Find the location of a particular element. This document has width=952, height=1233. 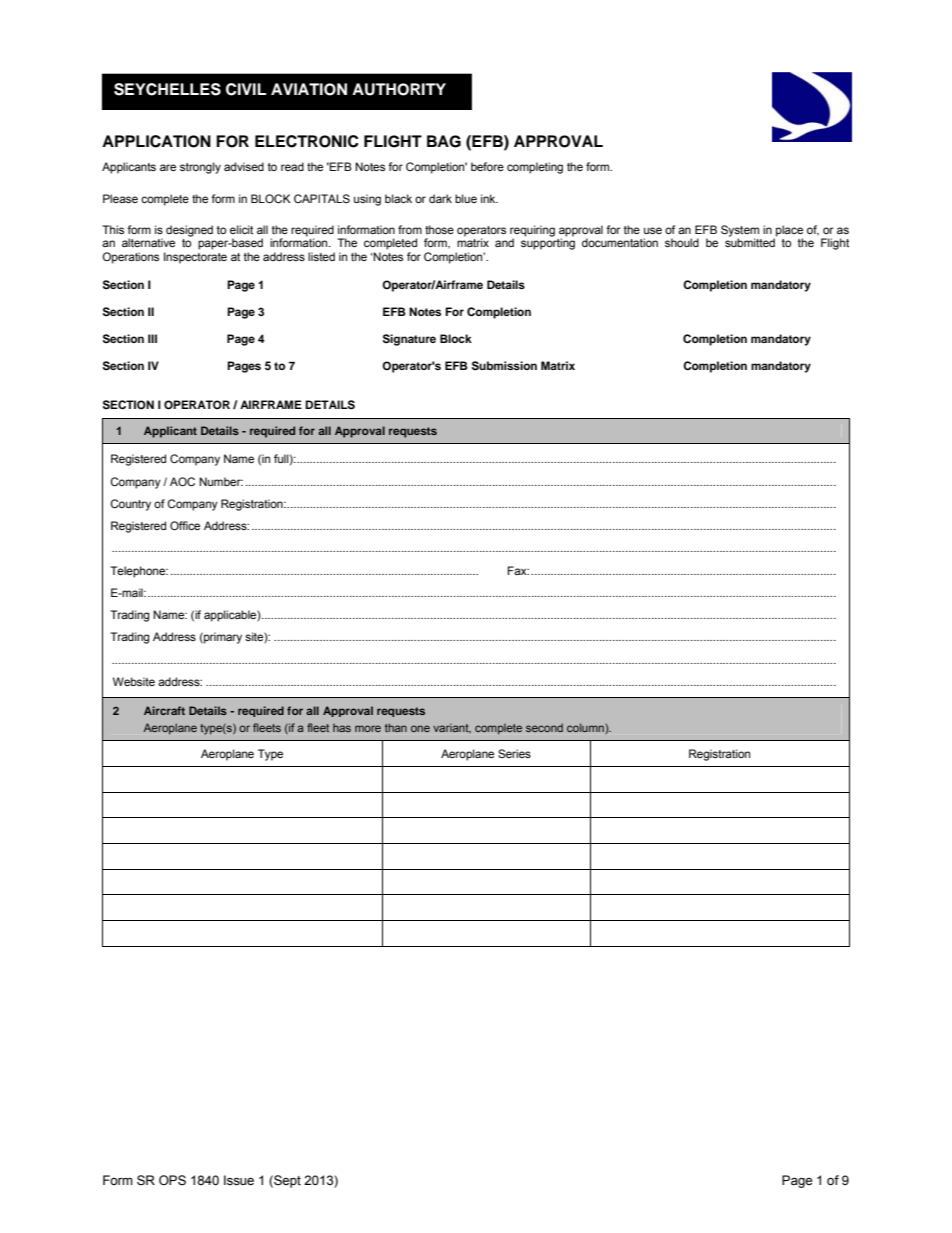

APPLICATION is located at coordinates (156, 141).
